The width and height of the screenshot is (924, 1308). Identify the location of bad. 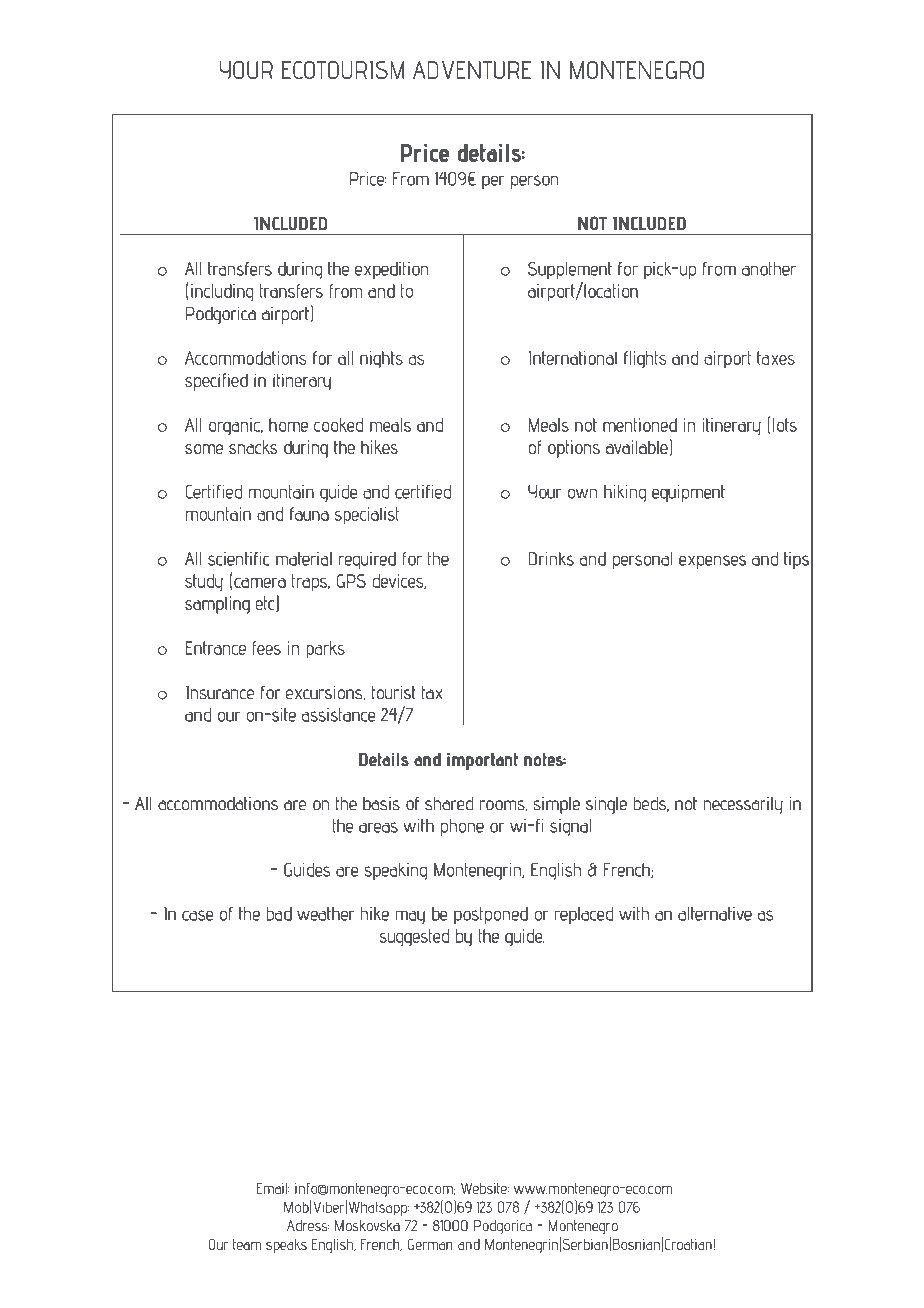
(279, 914).
